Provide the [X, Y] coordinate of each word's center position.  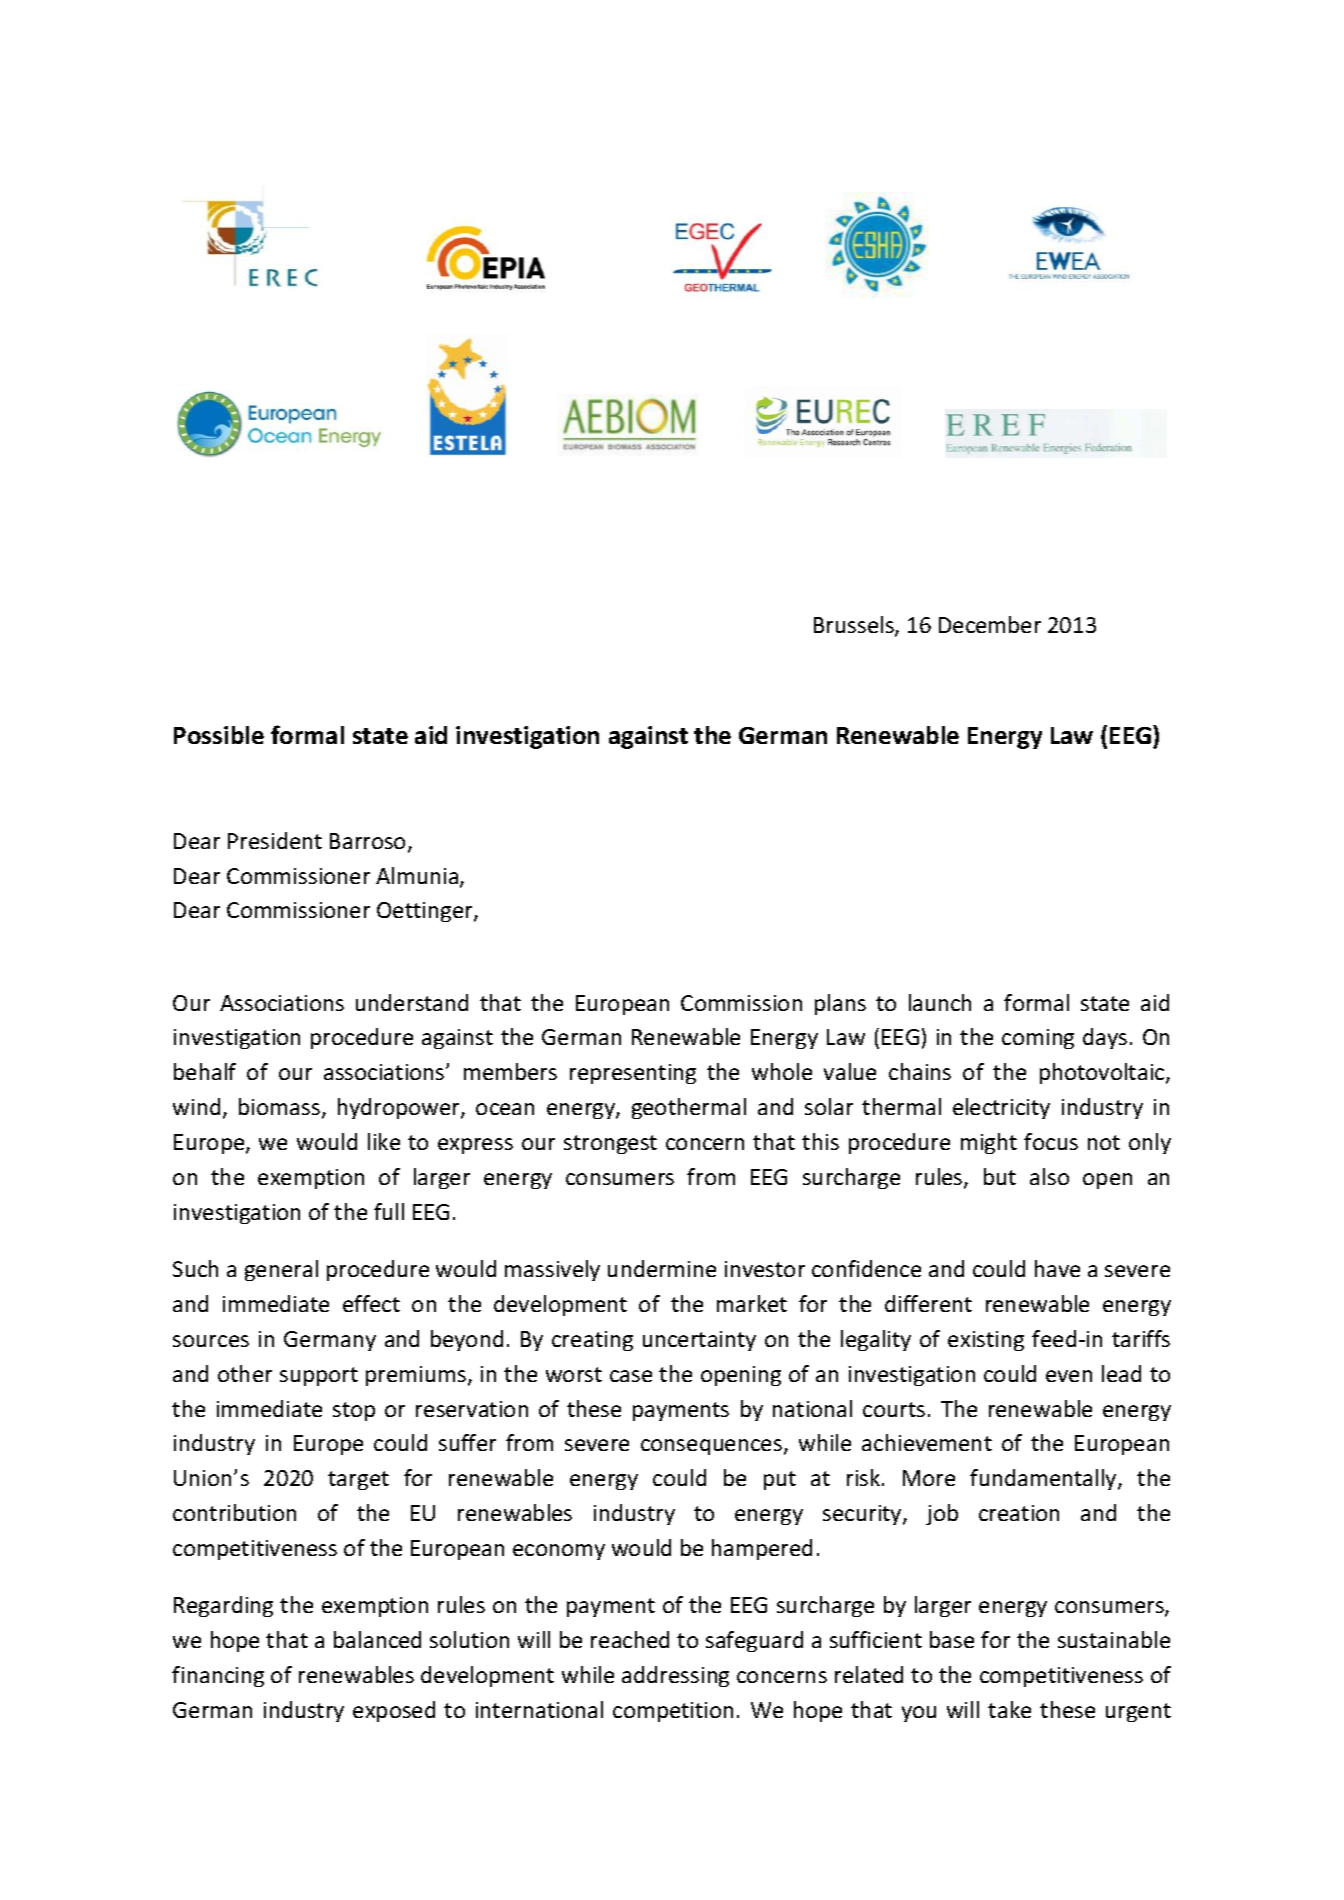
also [1049, 1176]
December [990, 624]
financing [218, 1676]
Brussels [855, 626]
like [384, 1141]
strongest [610, 1144]
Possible [219, 735]
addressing [675, 1676]
